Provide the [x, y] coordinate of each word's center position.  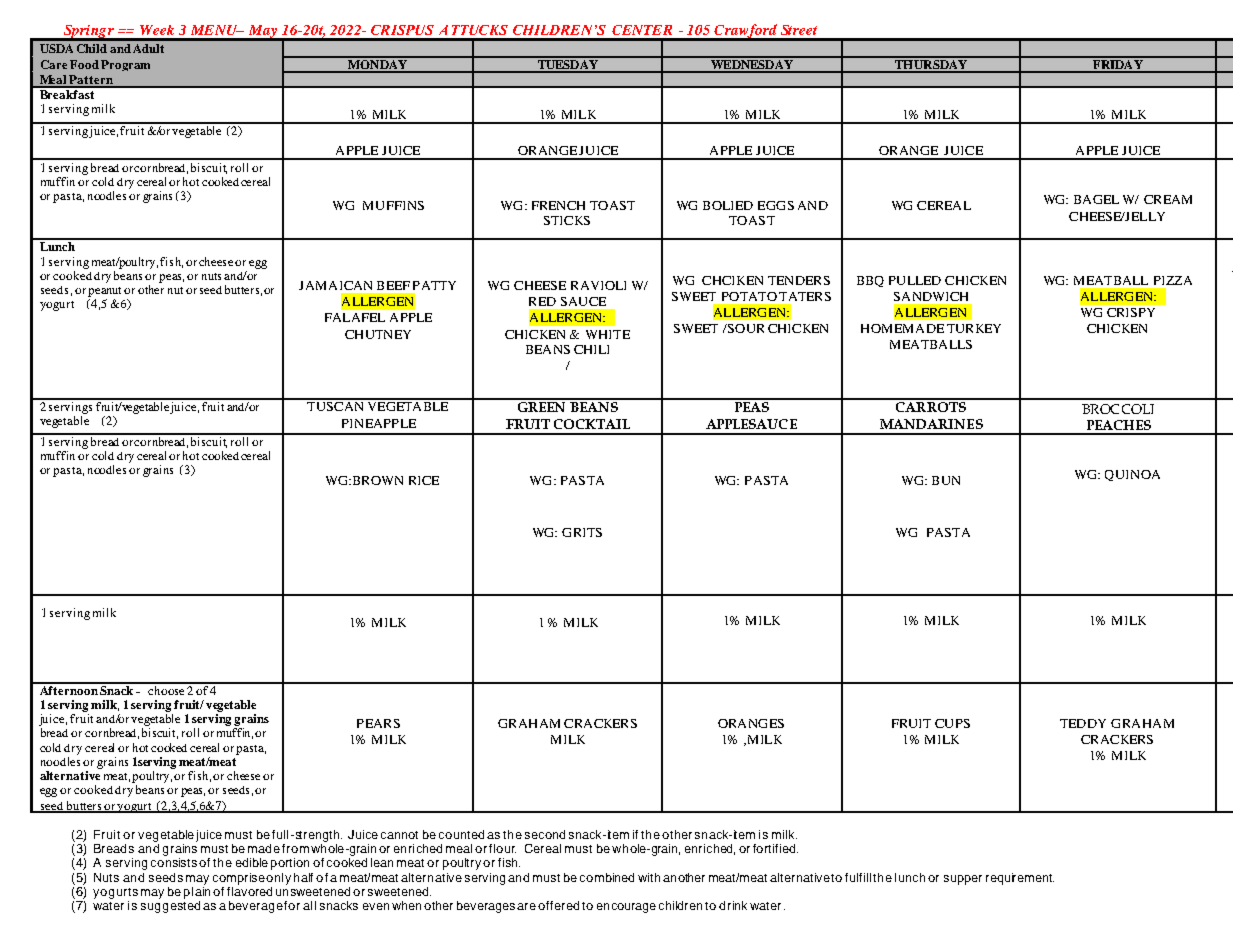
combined [607, 877]
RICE [424, 480]
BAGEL [1096, 199]
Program [125, 65]
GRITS [582, 532]
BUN [946, 480]
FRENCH [558, 205]
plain [197, 891]
